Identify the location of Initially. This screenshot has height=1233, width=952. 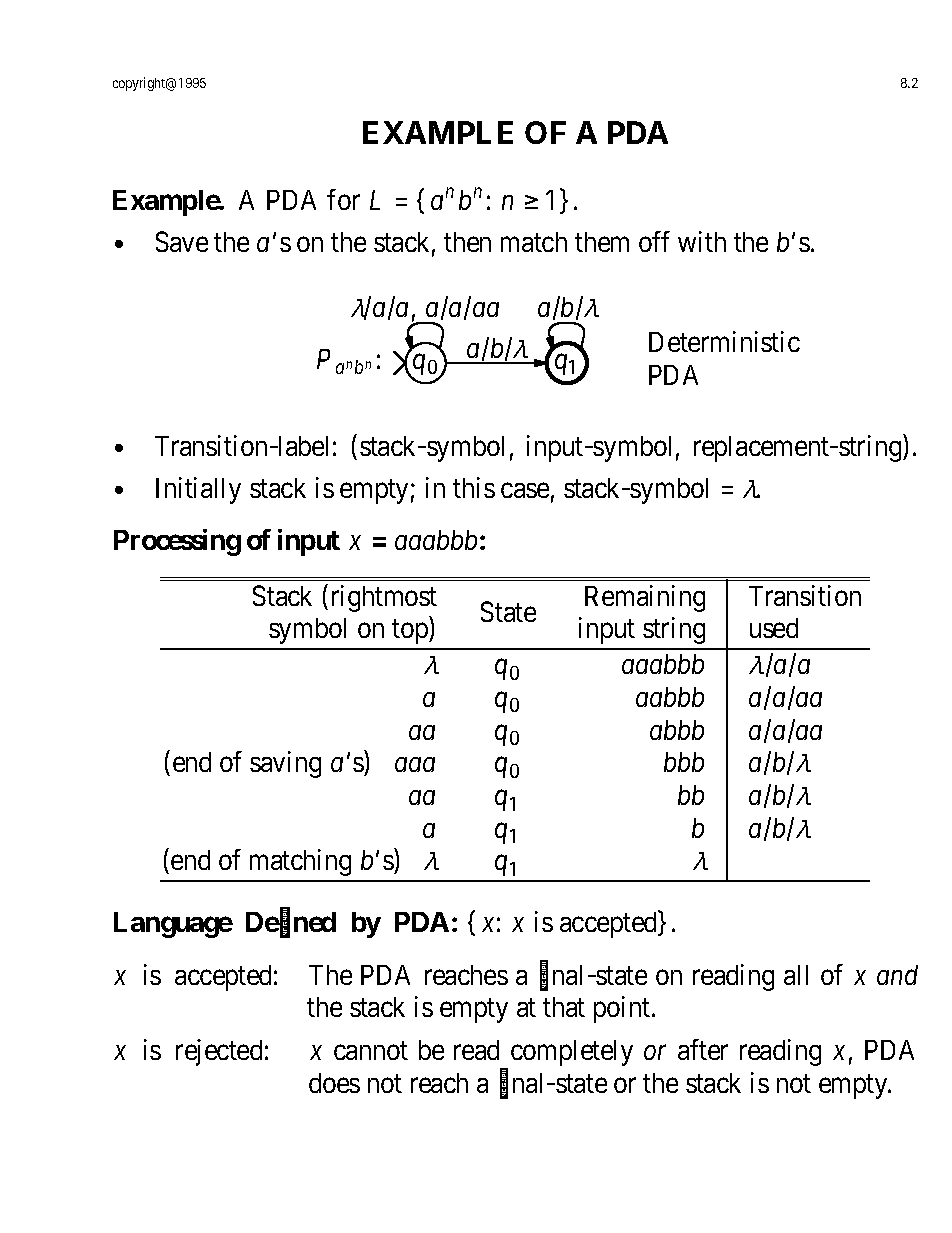
(198, 490).
